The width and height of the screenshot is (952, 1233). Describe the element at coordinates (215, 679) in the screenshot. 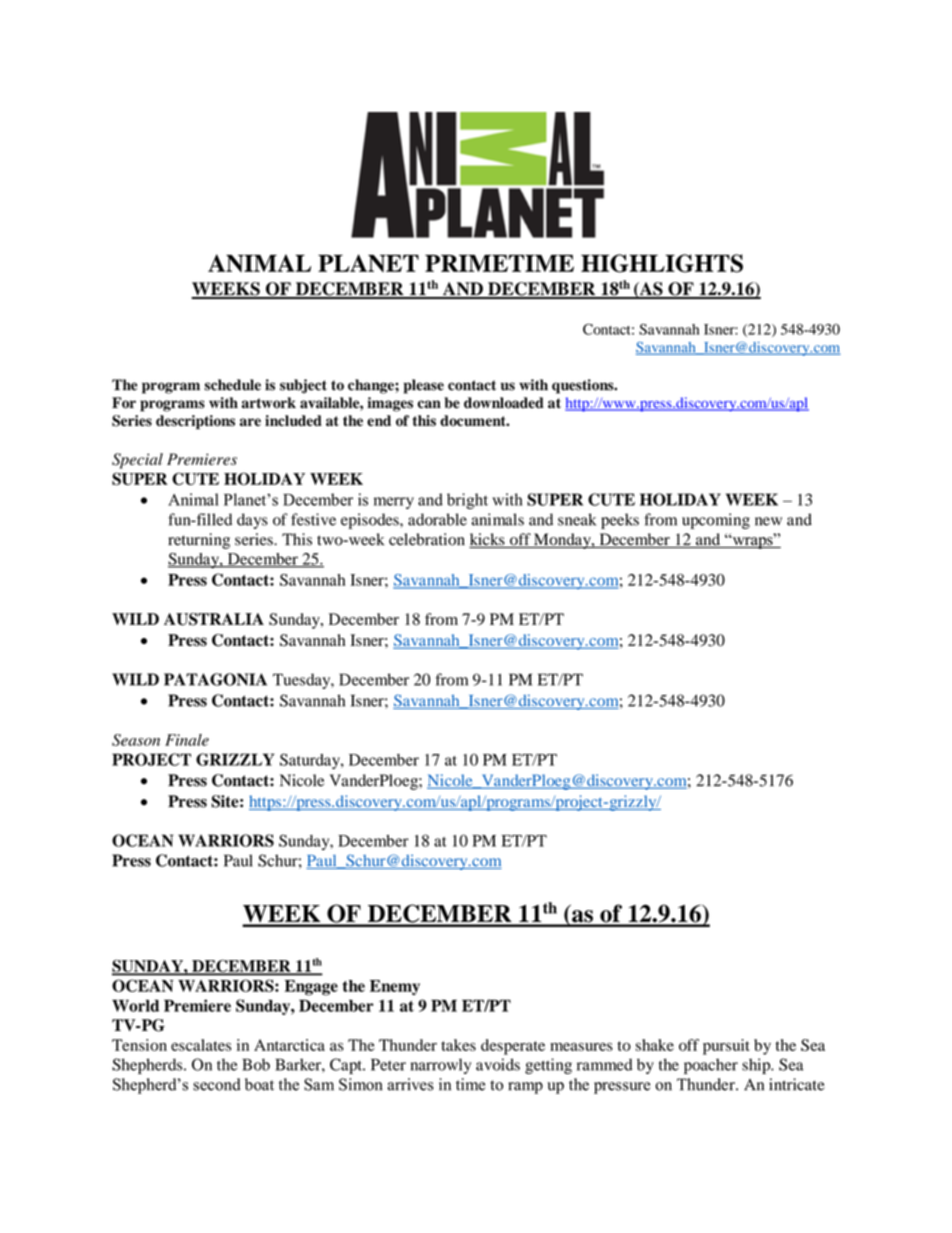

I see `PATAGONIA` at that location.
